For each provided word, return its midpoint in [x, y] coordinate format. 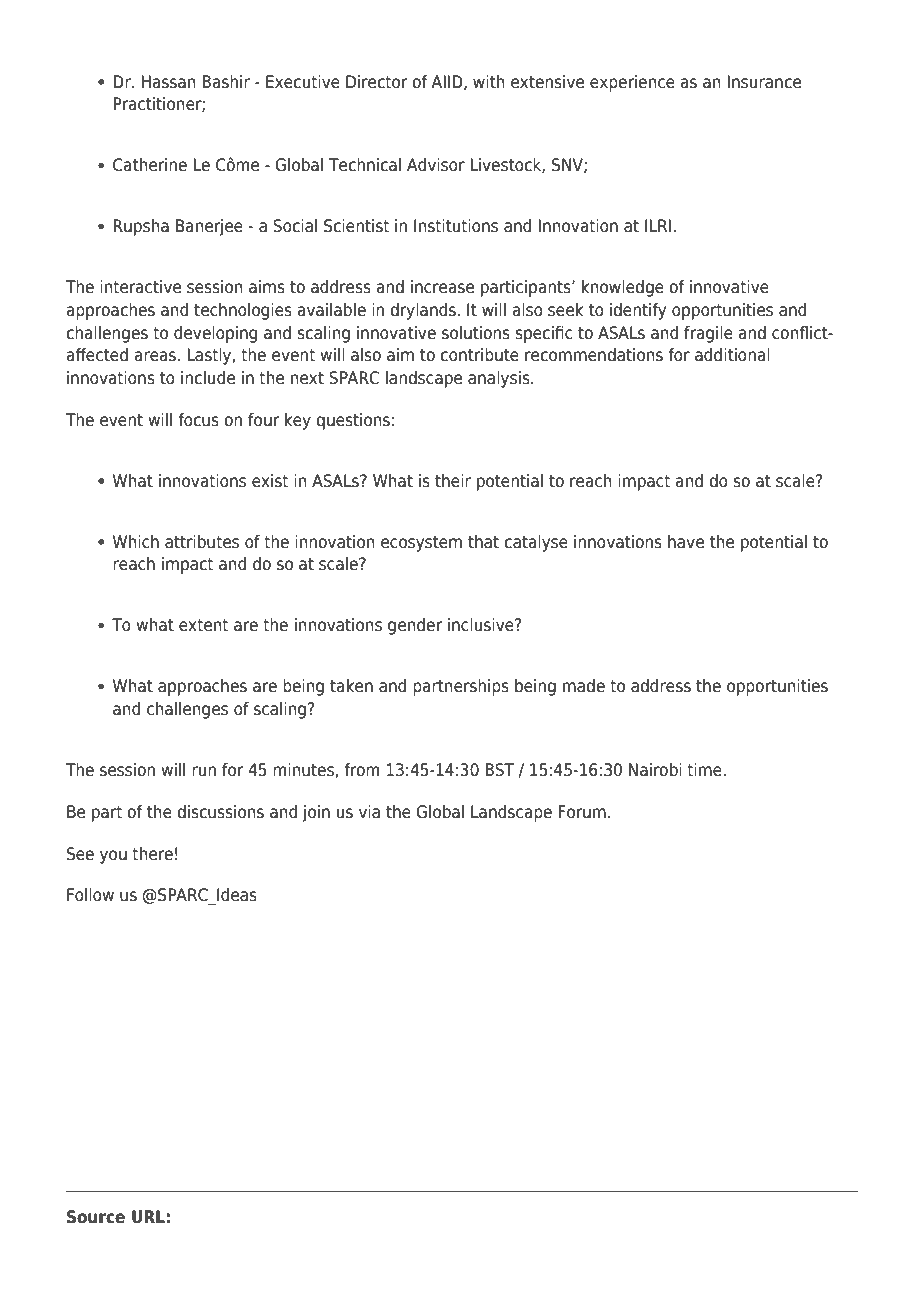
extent [203, 625]
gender [415, 626]
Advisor [436, 165]
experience [632, 83]
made [584, 686]
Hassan [168, 82]
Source [96, 1217]
